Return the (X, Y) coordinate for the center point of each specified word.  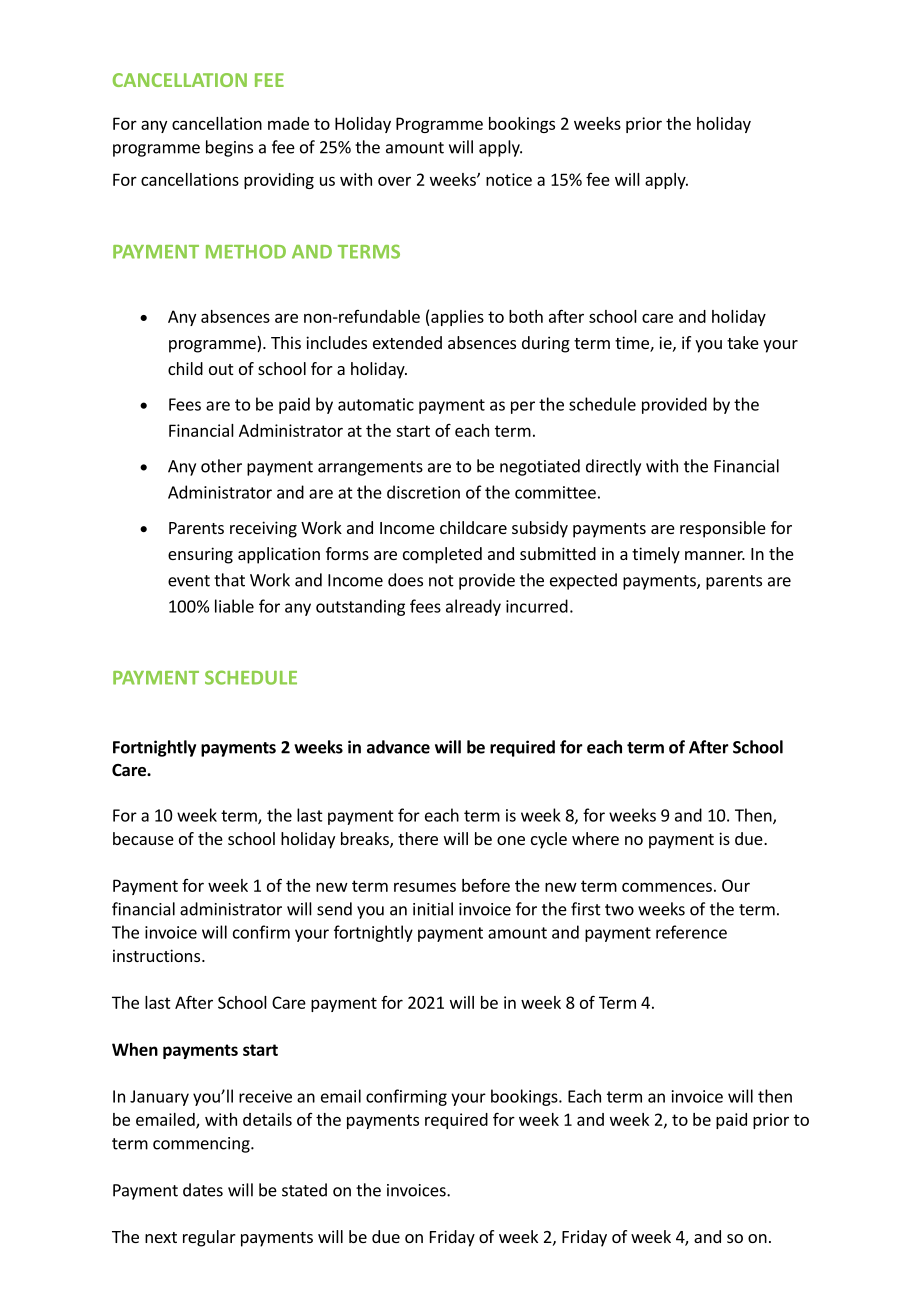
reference (691, 932)
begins (229, 148)
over (394, 181)
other (221, 466)
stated (304, 1190)
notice (509, 179)
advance (398, 747)
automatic (376, 404)
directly (613, 467)
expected (583, 581)
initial (433, 909)
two (619, 910)
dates (203, 1190)
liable (234, 606)
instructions (158, 955)
